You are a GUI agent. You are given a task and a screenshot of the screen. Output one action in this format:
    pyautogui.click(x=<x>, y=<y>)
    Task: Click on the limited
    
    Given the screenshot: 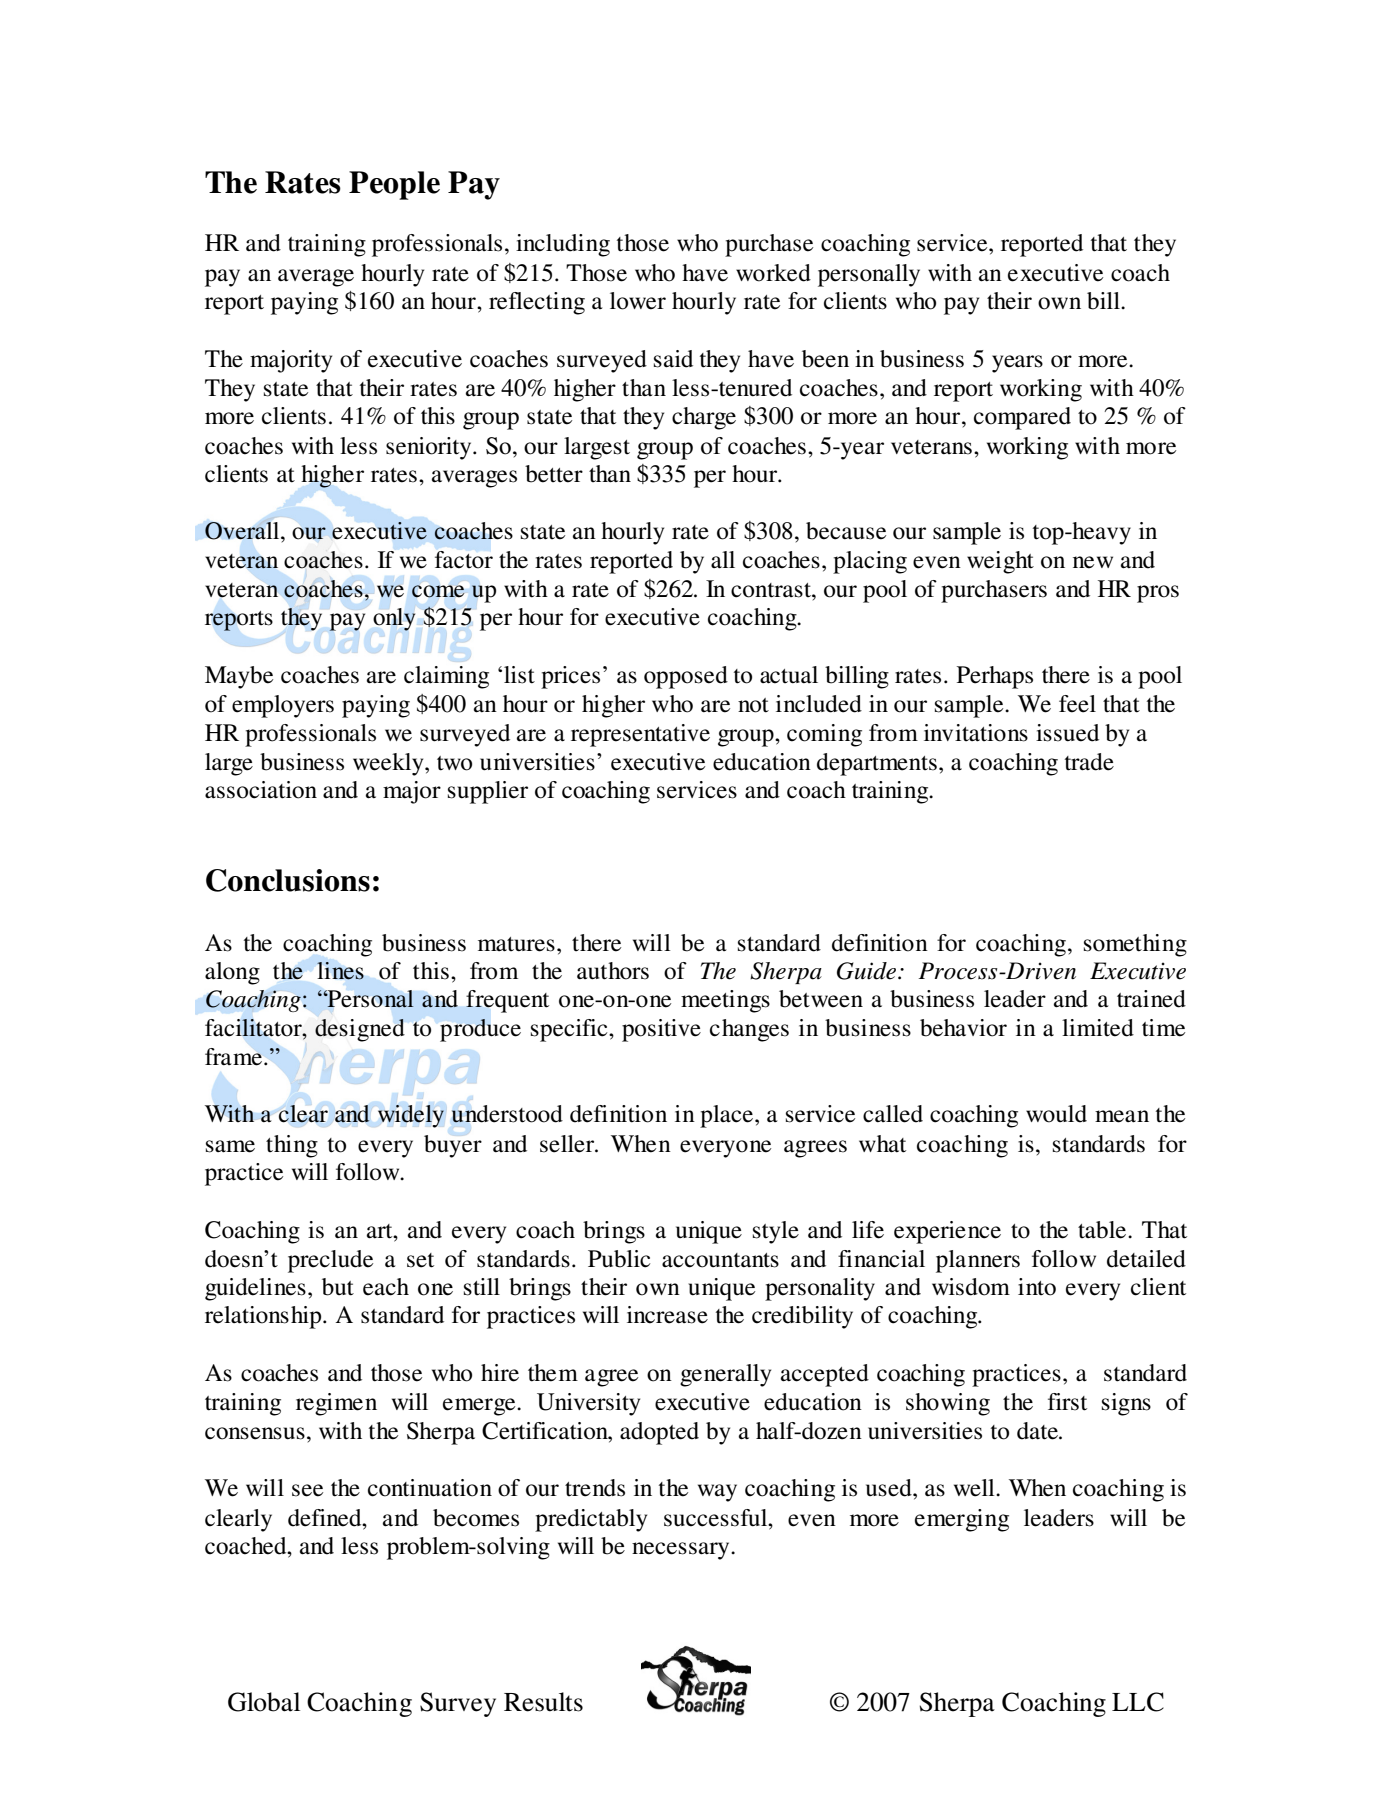 What is the action you would take?
    pyautogui.click(x=1098, y=1028)
